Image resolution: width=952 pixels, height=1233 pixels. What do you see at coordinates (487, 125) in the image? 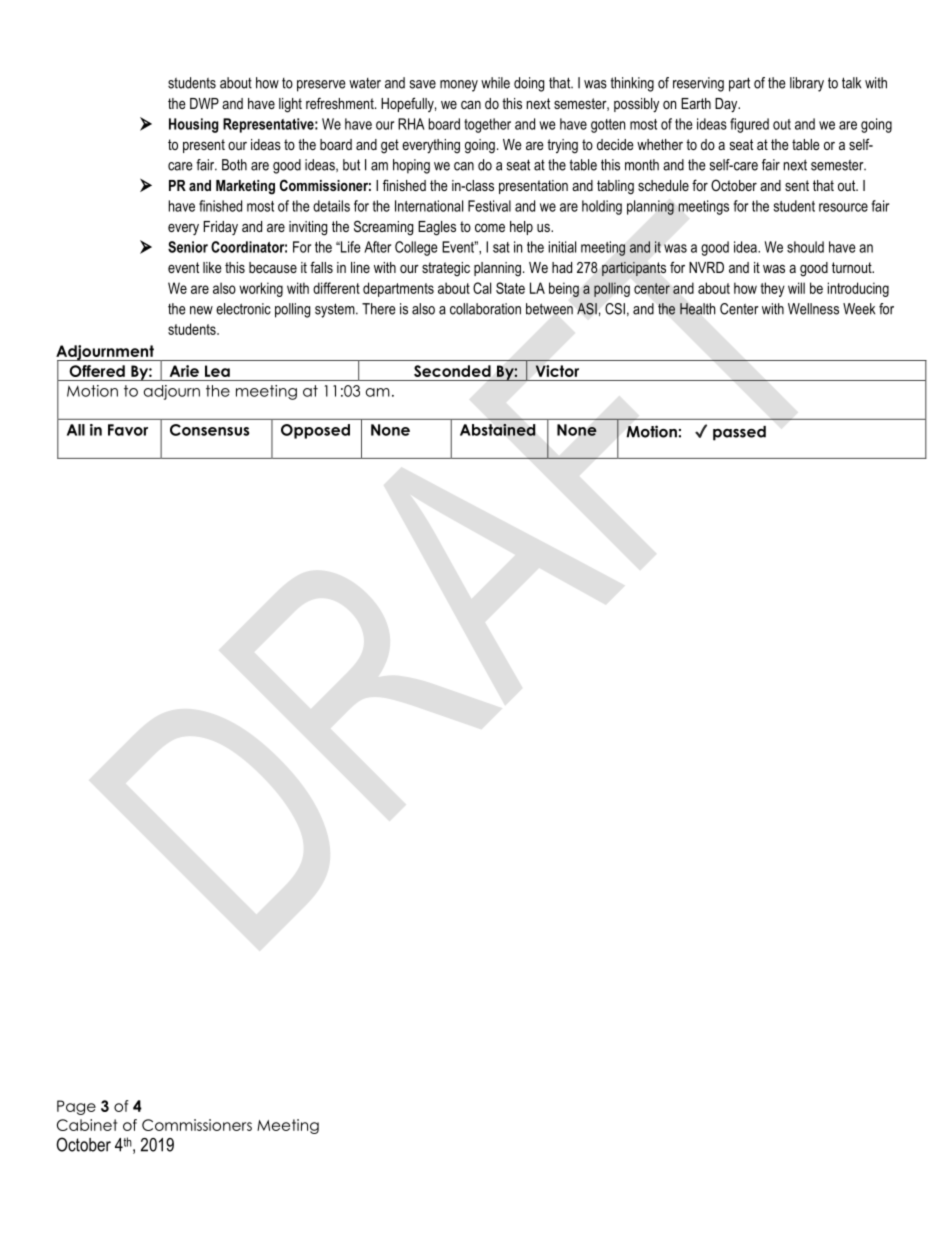
I see `together` at bounding box center [487, 125].
